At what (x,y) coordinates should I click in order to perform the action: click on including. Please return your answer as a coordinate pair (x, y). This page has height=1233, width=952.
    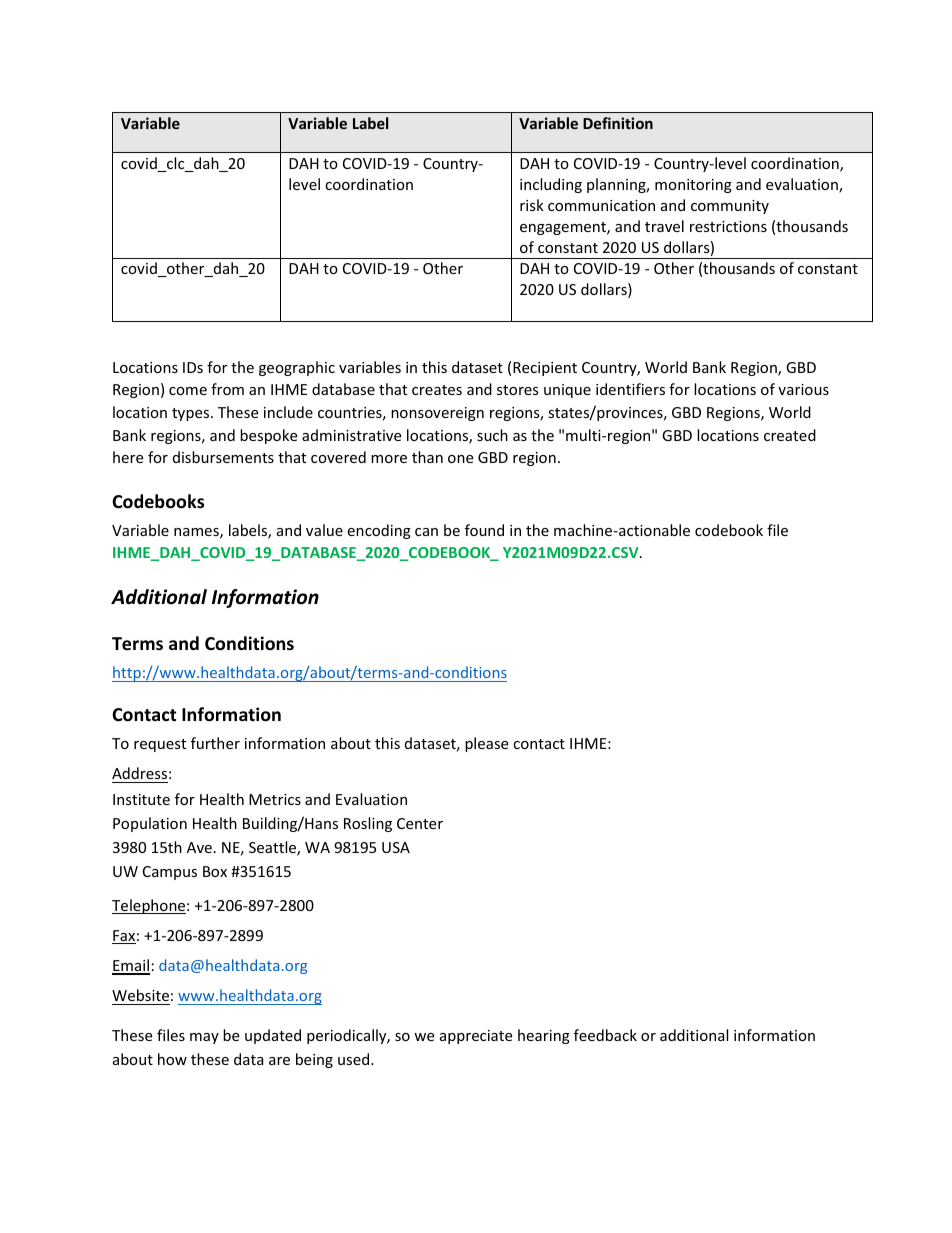
    Looking at the image, I should click on (551, 185).
